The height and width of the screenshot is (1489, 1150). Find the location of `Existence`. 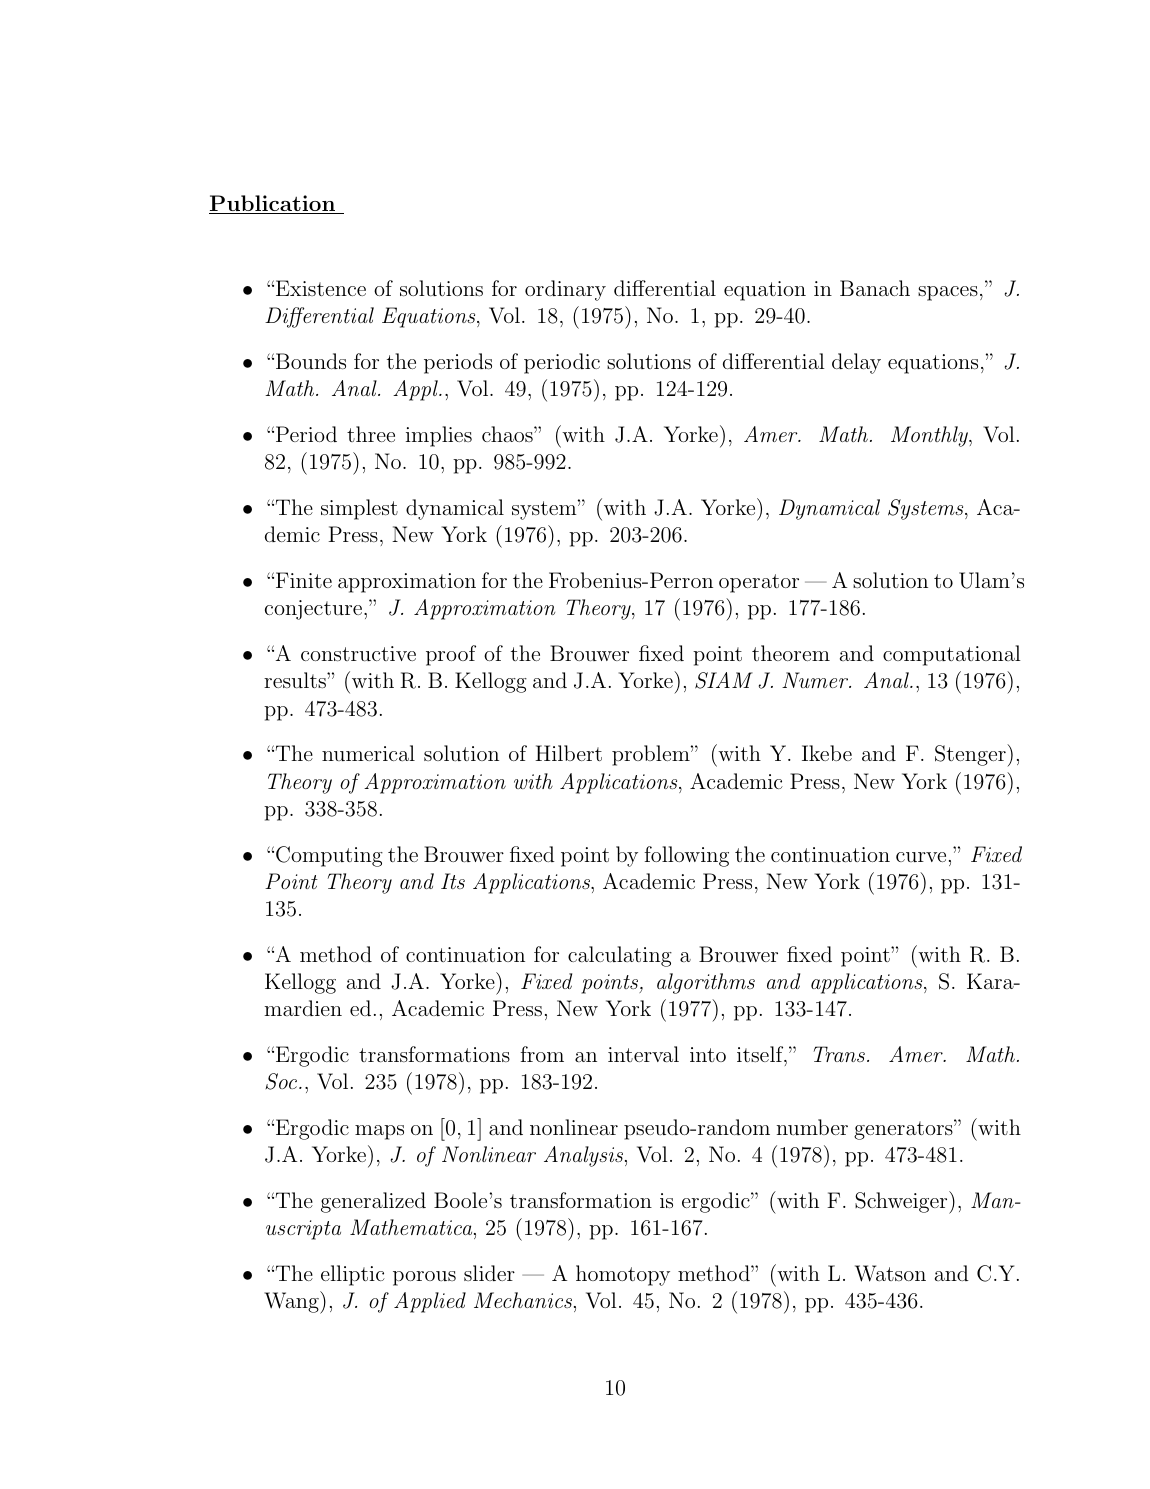

Existence is located at coordinates (321, 288).
